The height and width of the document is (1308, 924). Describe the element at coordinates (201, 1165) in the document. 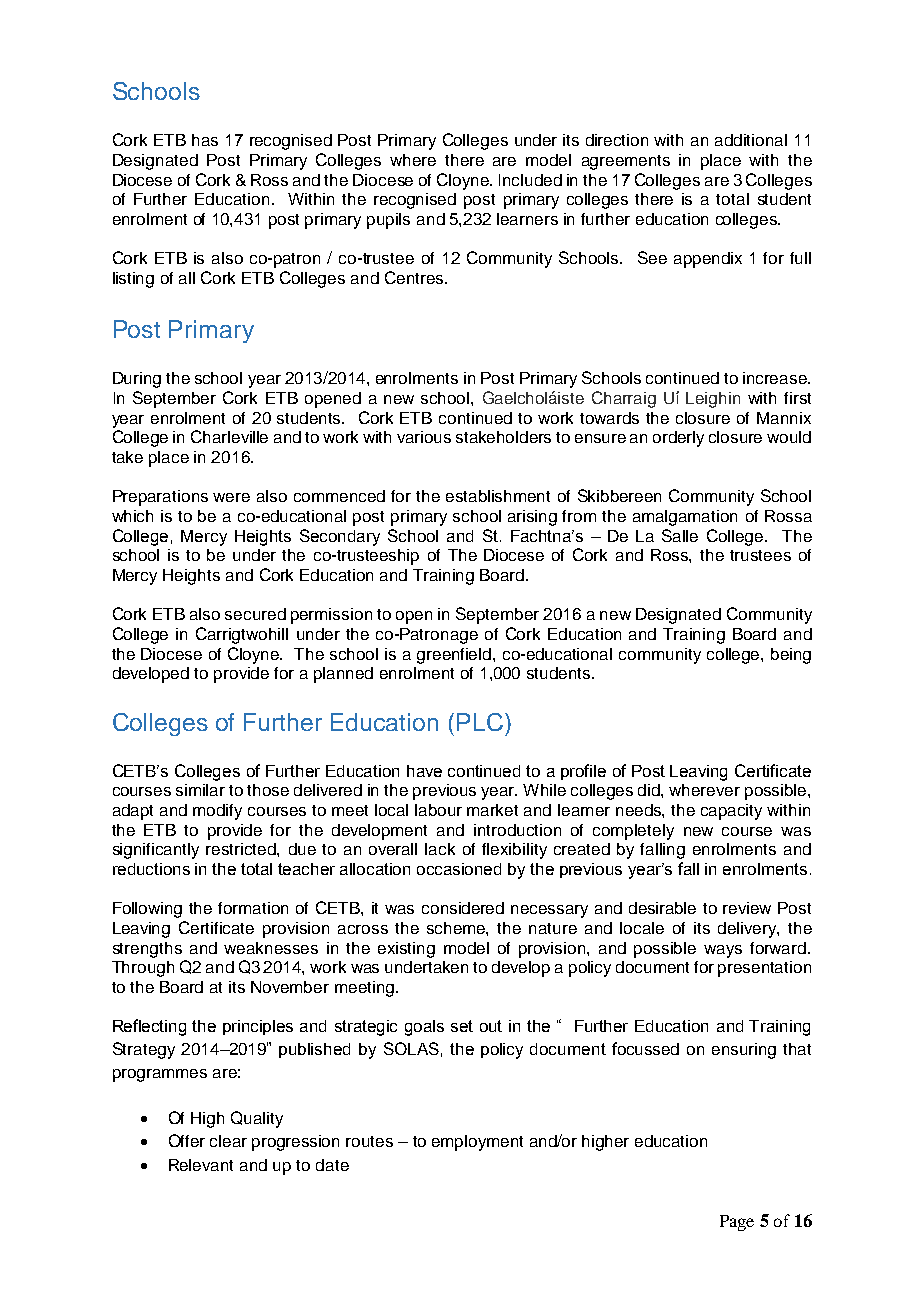

I see `Relevant` at that location.
